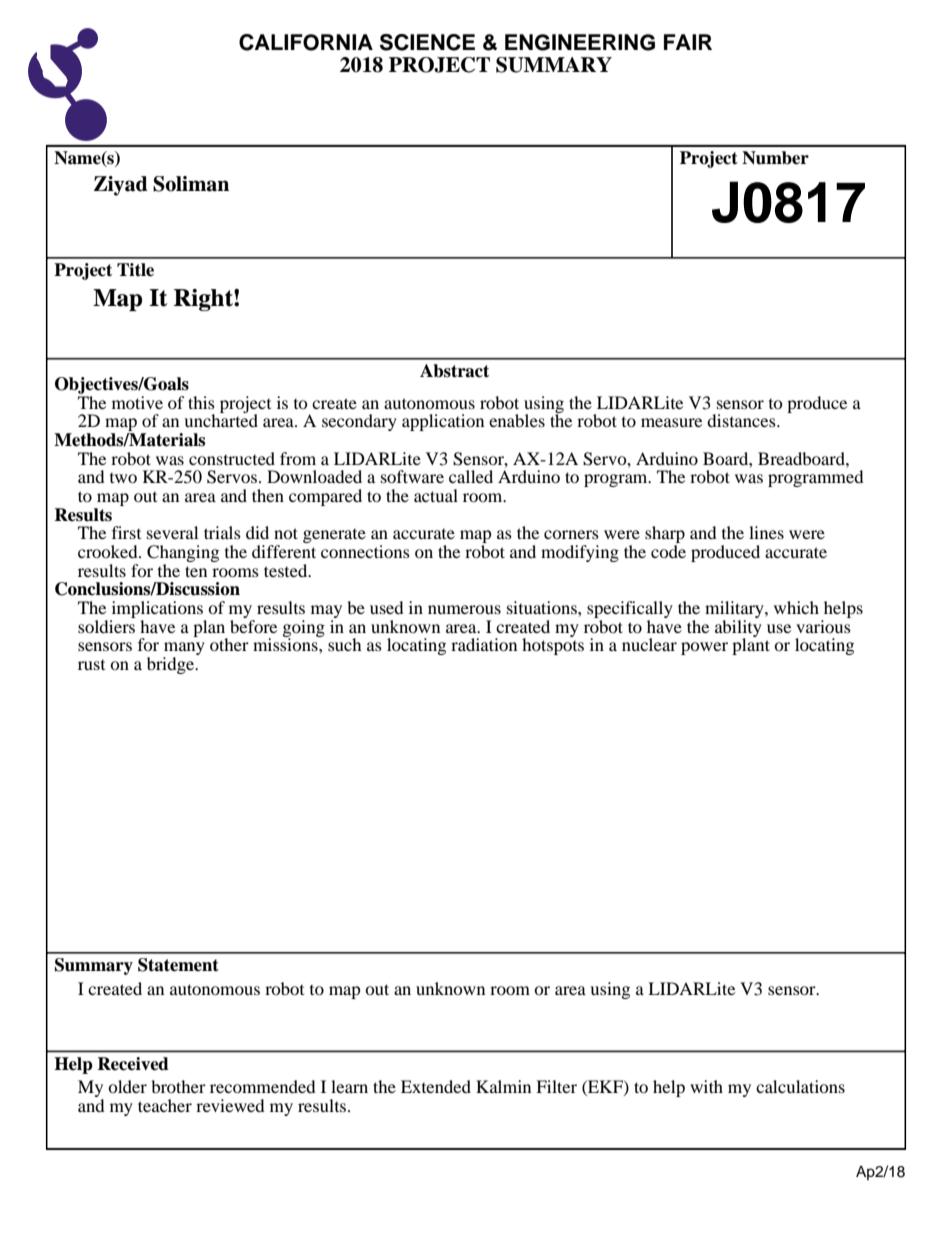  I want to click on Title, so click(135, 270).
